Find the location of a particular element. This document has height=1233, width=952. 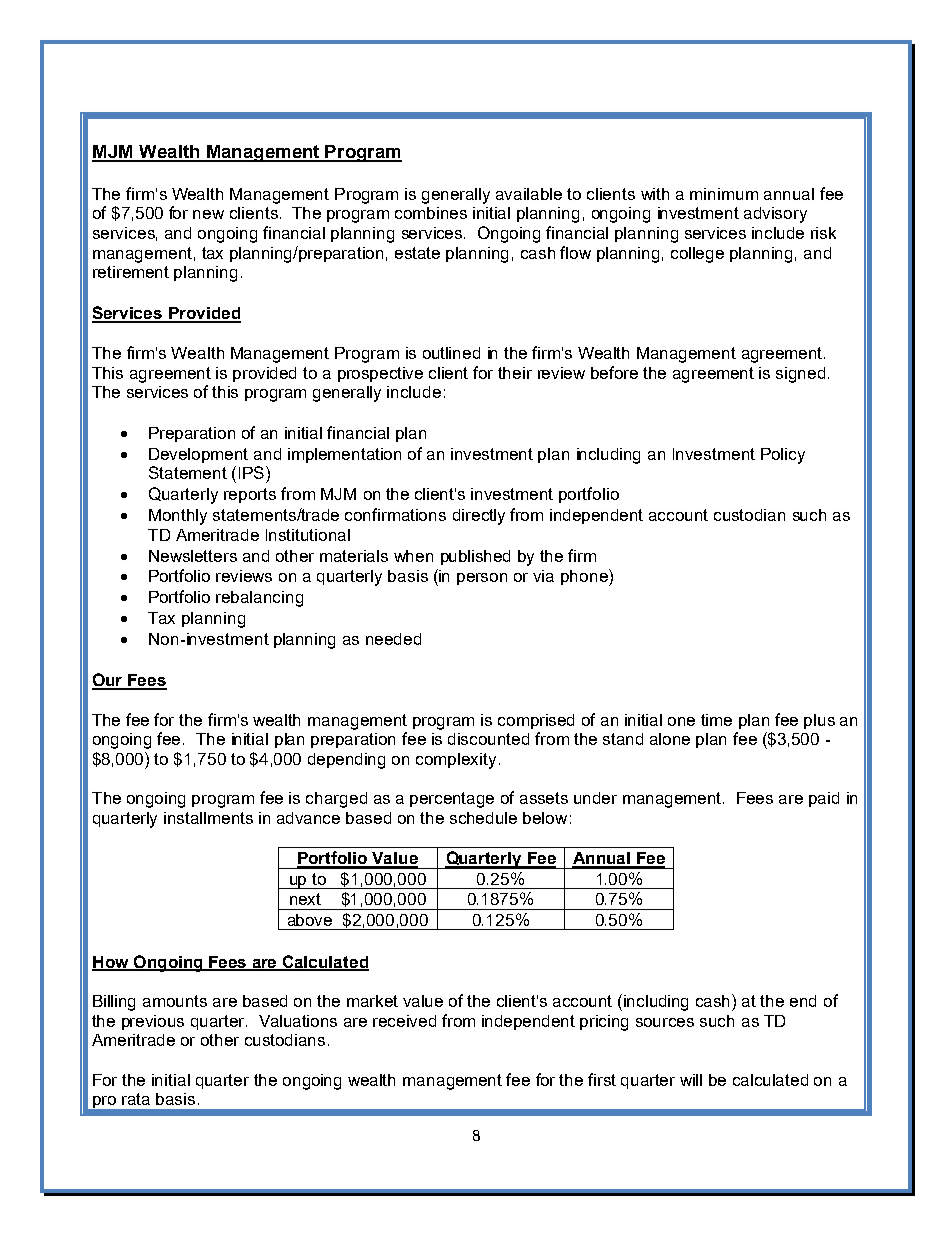

advisory is located at coordinates (775, 215).
